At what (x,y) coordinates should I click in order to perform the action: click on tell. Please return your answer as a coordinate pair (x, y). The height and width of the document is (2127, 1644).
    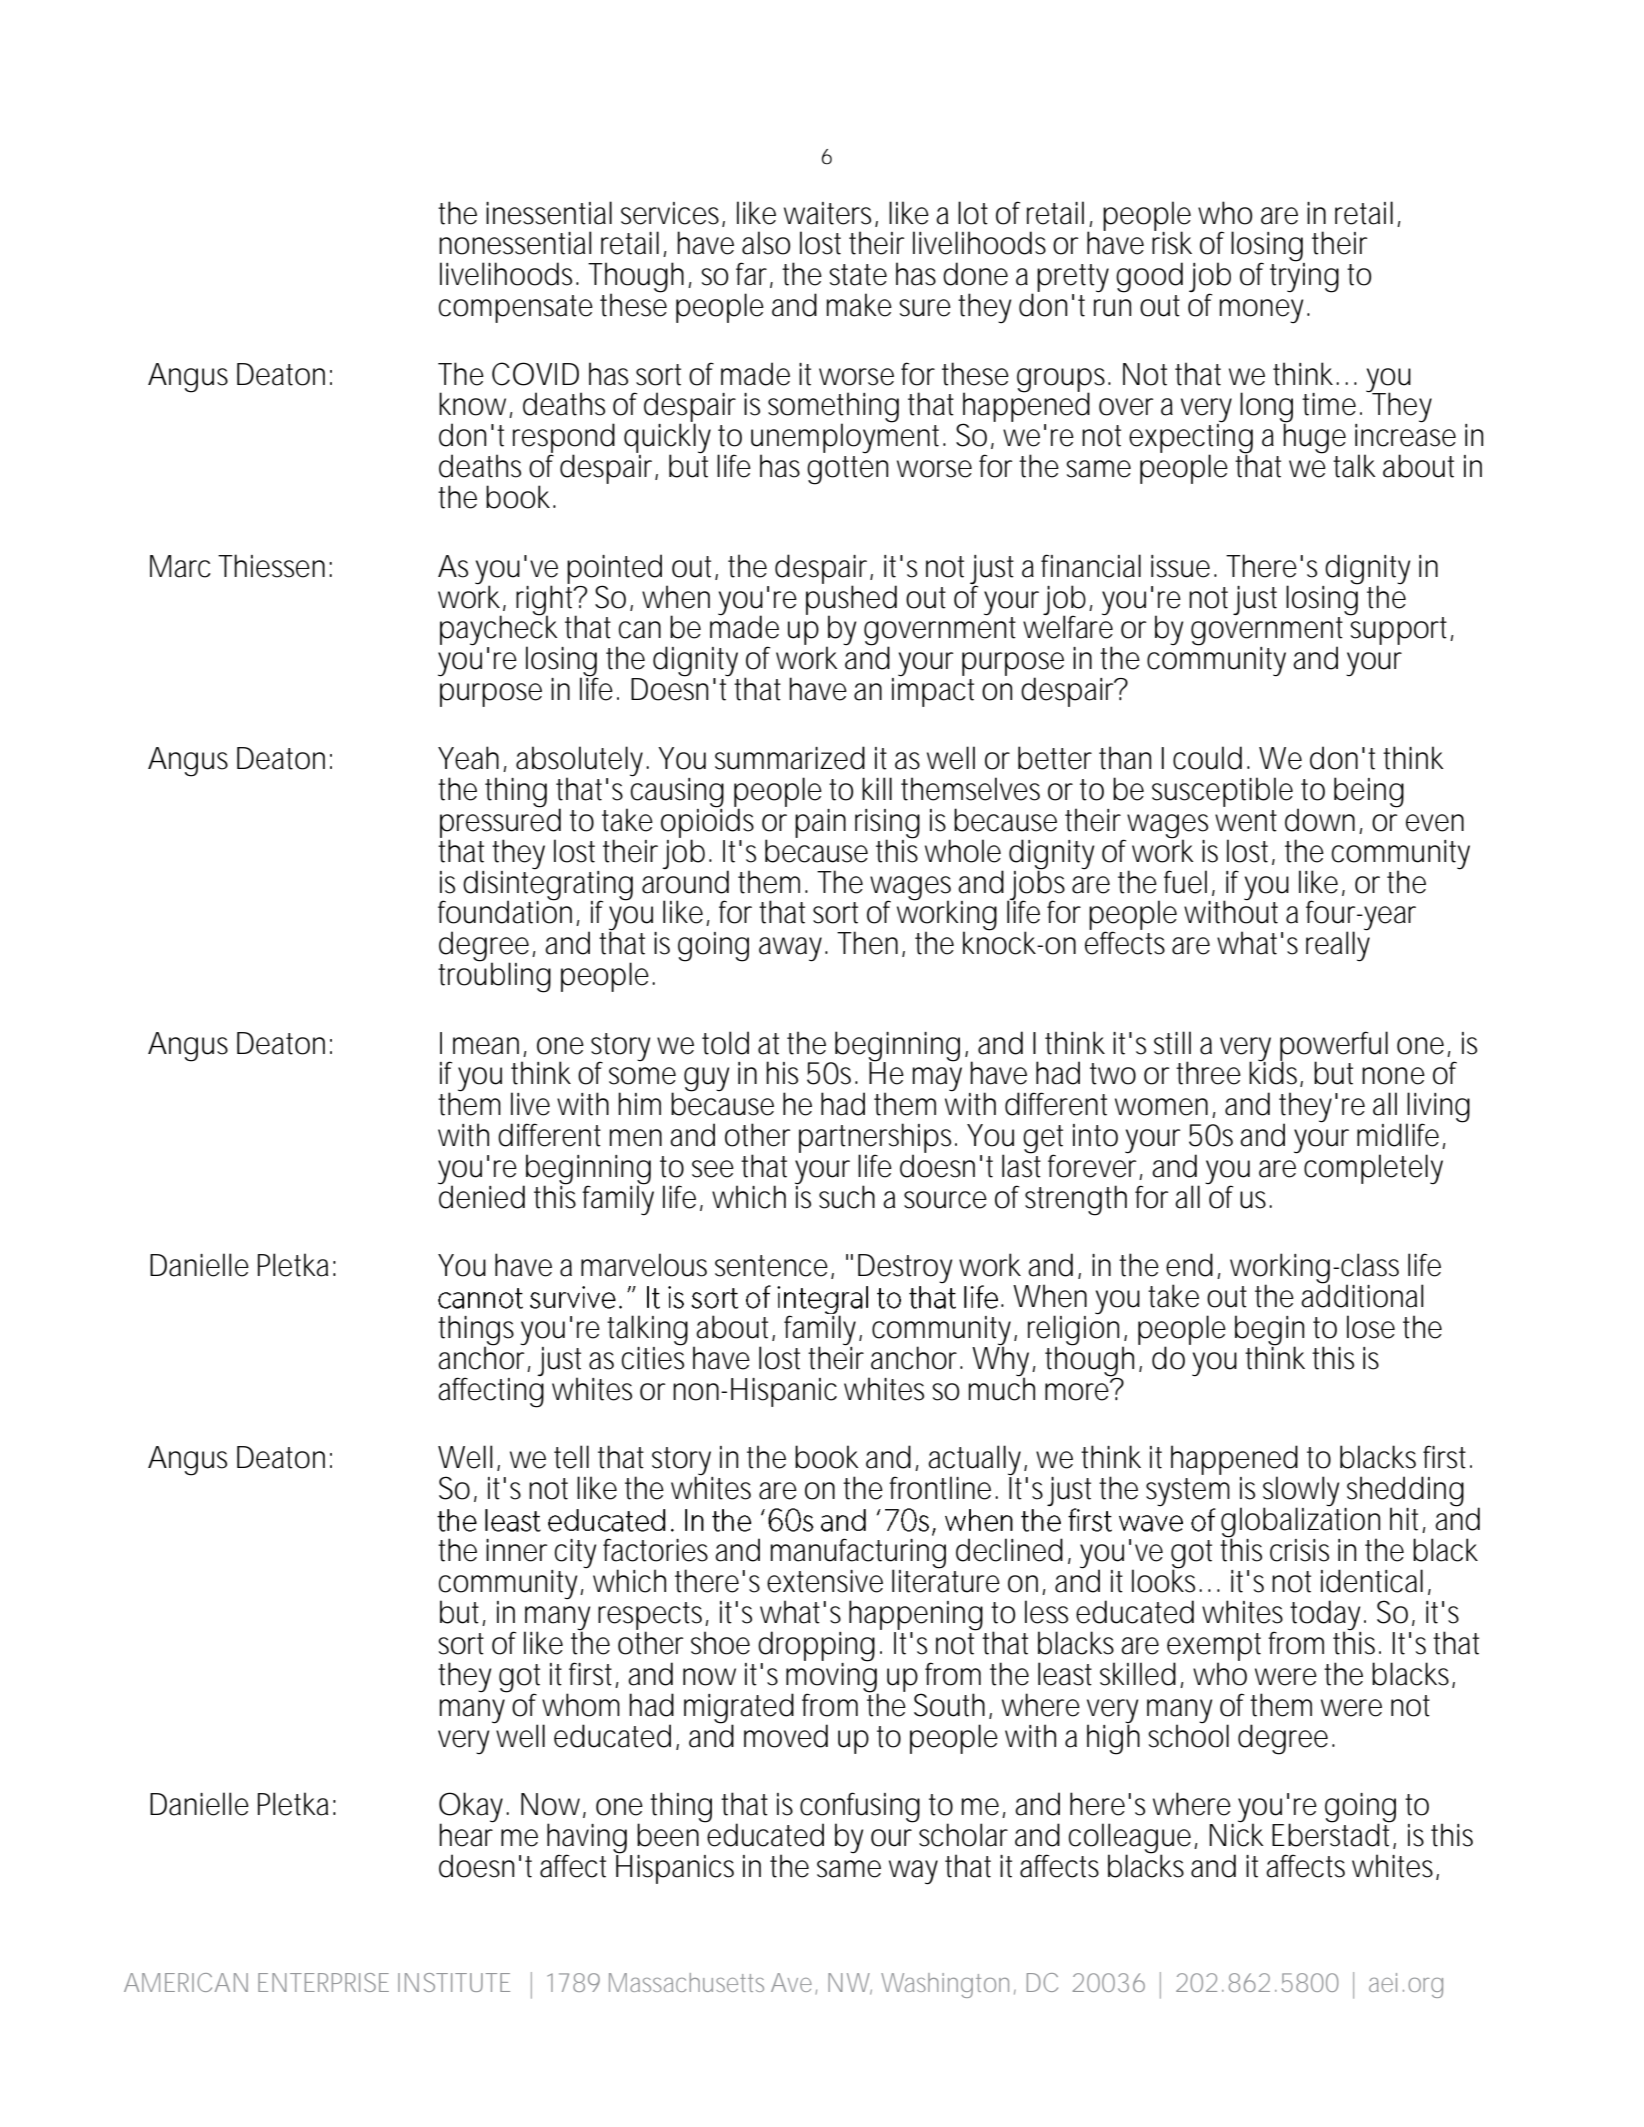
    Looking at the image, I should click on (571, 1457).
